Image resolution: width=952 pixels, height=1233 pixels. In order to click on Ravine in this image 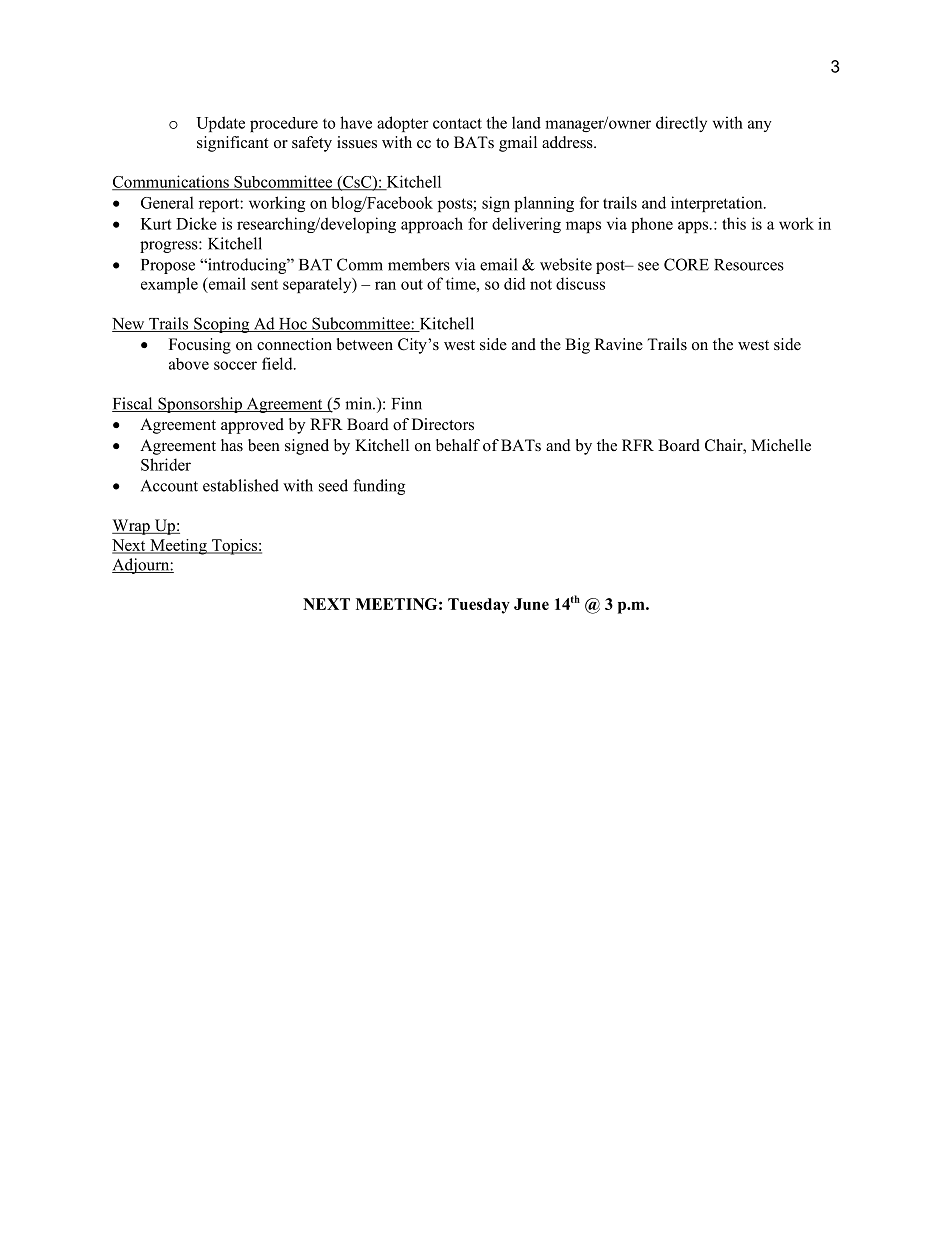, I will do `click(619, 344)`.
